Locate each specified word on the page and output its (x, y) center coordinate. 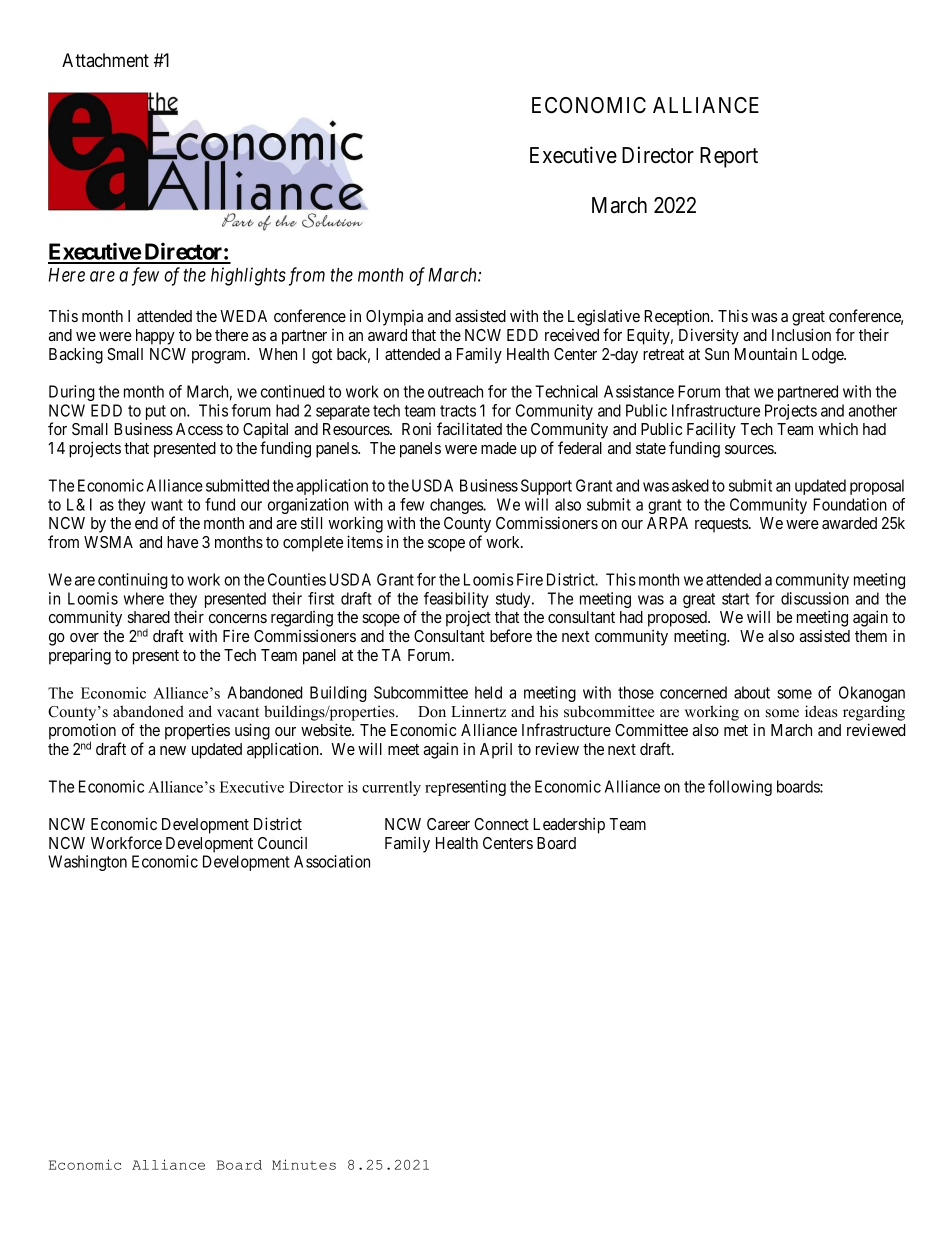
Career (448, 824)
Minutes (304, 1164)
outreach (455, 391)
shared (149, 617)
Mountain (766, 353)
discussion (815, 598)
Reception (678, 317)
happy (155, 337)
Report (729, 157)
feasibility (456, 601)
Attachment (105, 60)
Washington (87, 863)
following (740, 788)
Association (332, 861)
